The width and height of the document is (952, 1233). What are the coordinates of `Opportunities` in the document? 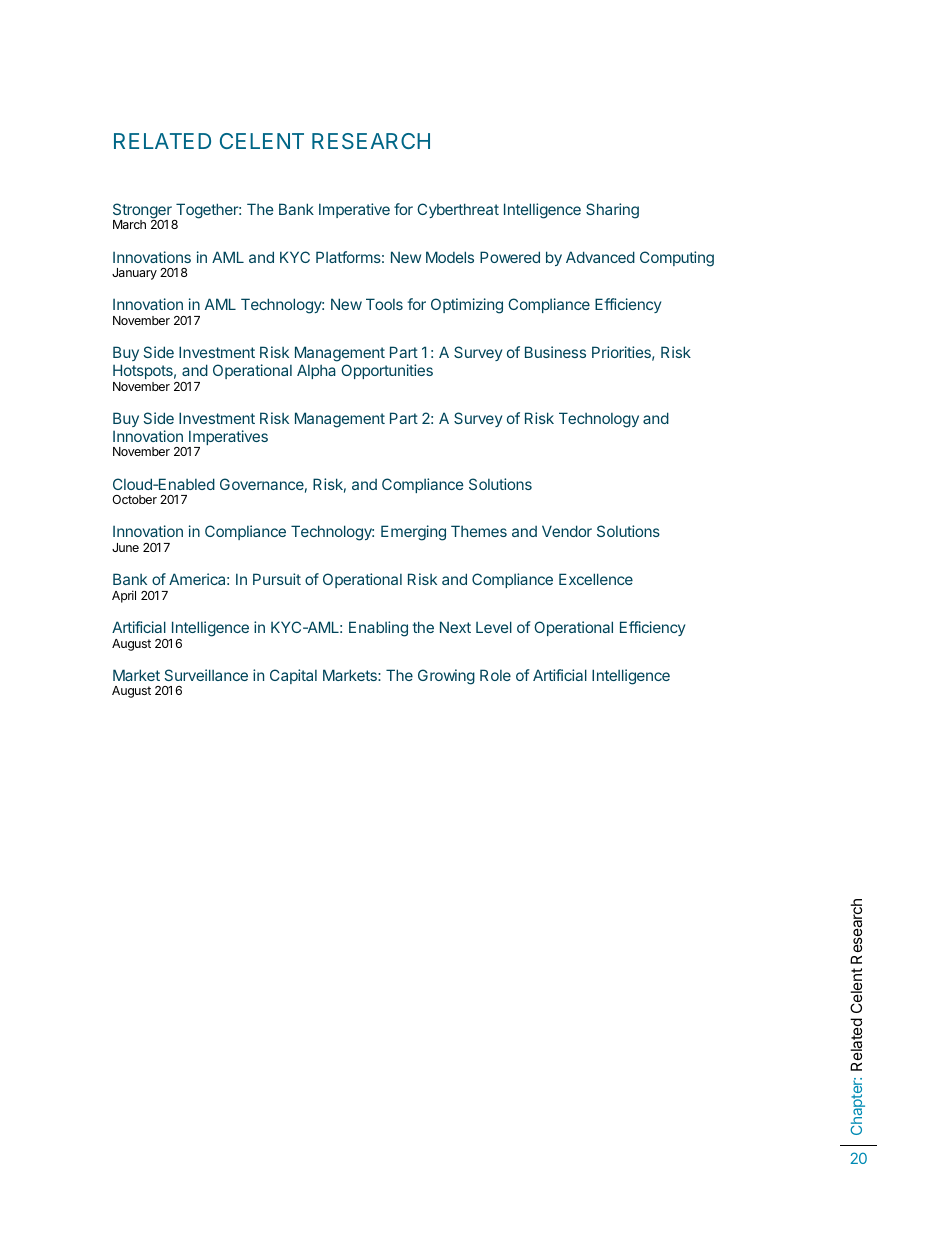 It's located at (387, 371).
